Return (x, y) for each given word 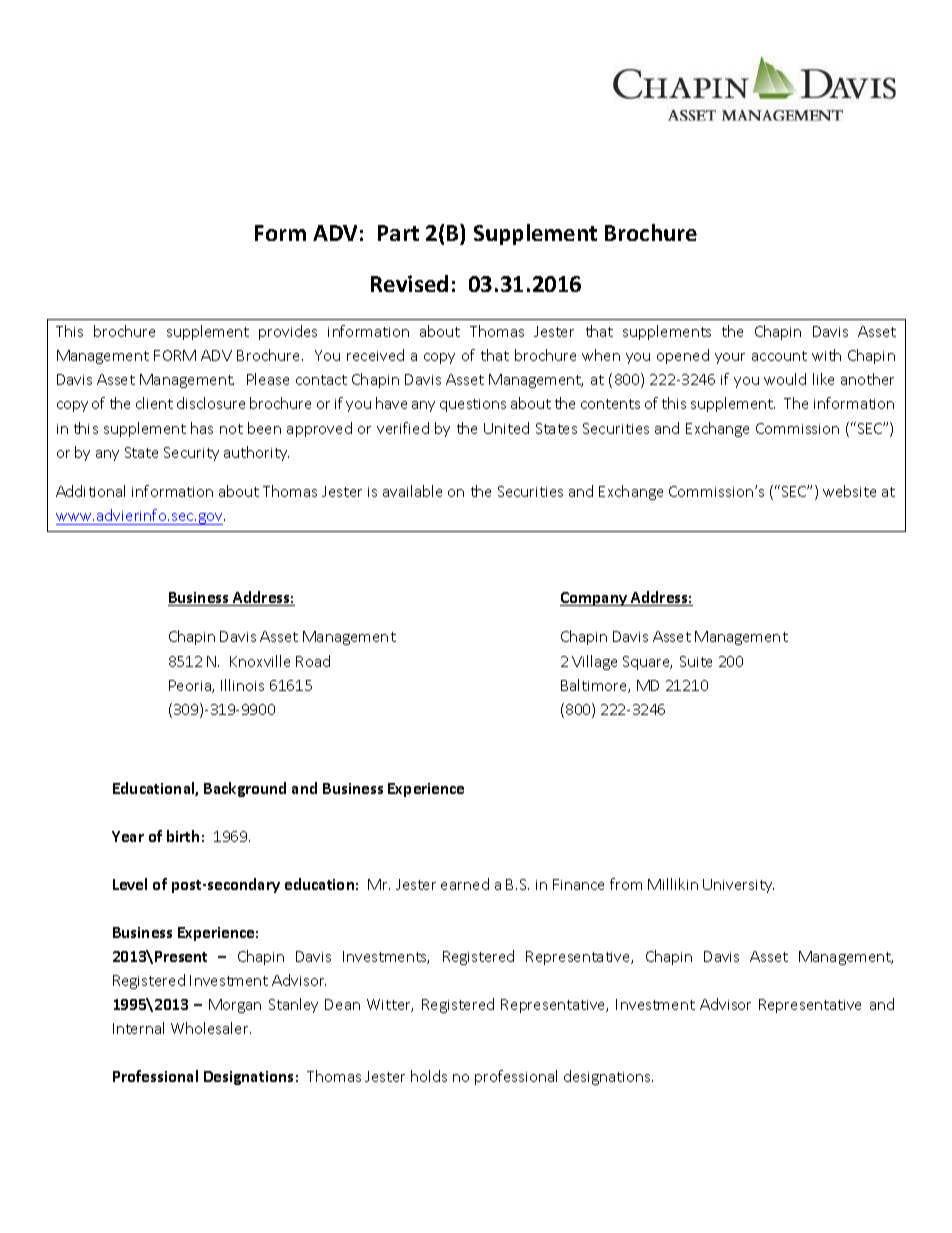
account (779, 356)
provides (288, 332)
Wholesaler (211, 1028)
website (849, 491)
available (412, 491)
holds (429, 1076)
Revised (409, 283)
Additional (90, 491)
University (738, 886)
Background (245, 789)
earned (465, 884)
